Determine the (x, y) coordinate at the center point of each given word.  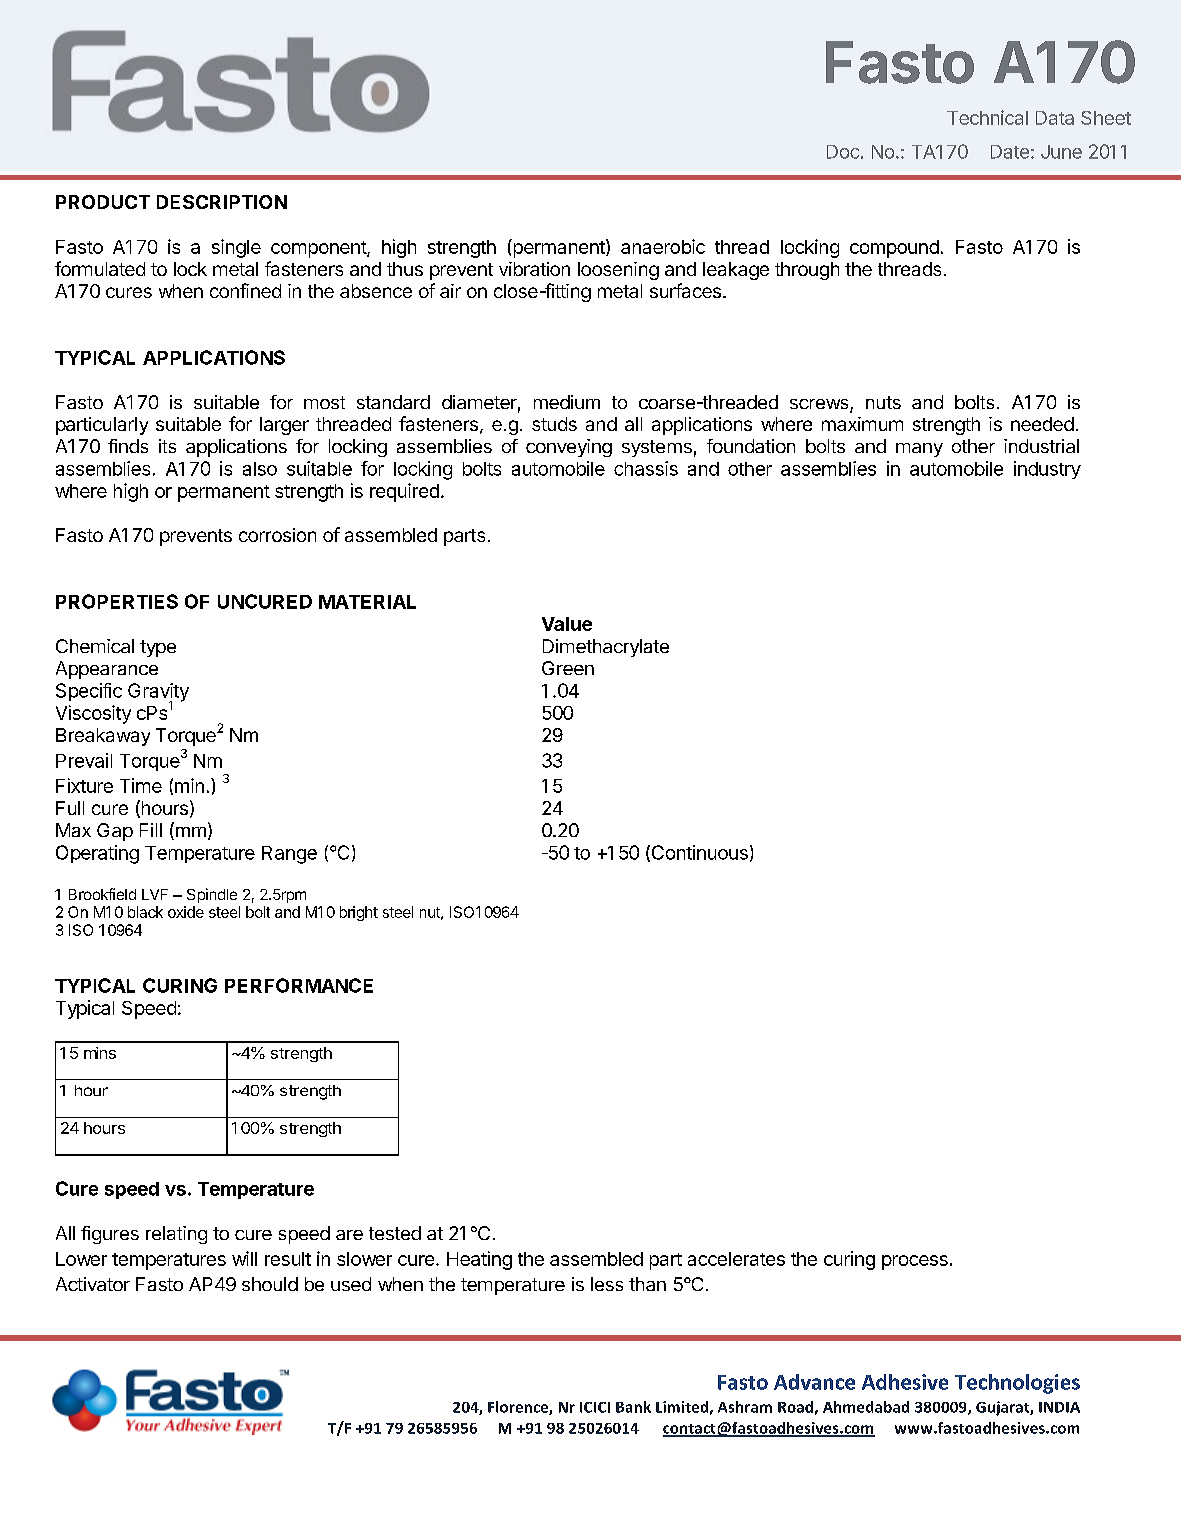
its (167, 446)
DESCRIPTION (222, 202)
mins (100, 1053)
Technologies (1017, 1384)
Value (567, 624)
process (915, 1262)
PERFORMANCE (299, 985)
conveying (569, 448)
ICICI (595, 1407)
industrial (1041, 446)
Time (141, 785)
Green (568, 668)
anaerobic (663, 246)
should (270, 1284)
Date (1010, 152)
